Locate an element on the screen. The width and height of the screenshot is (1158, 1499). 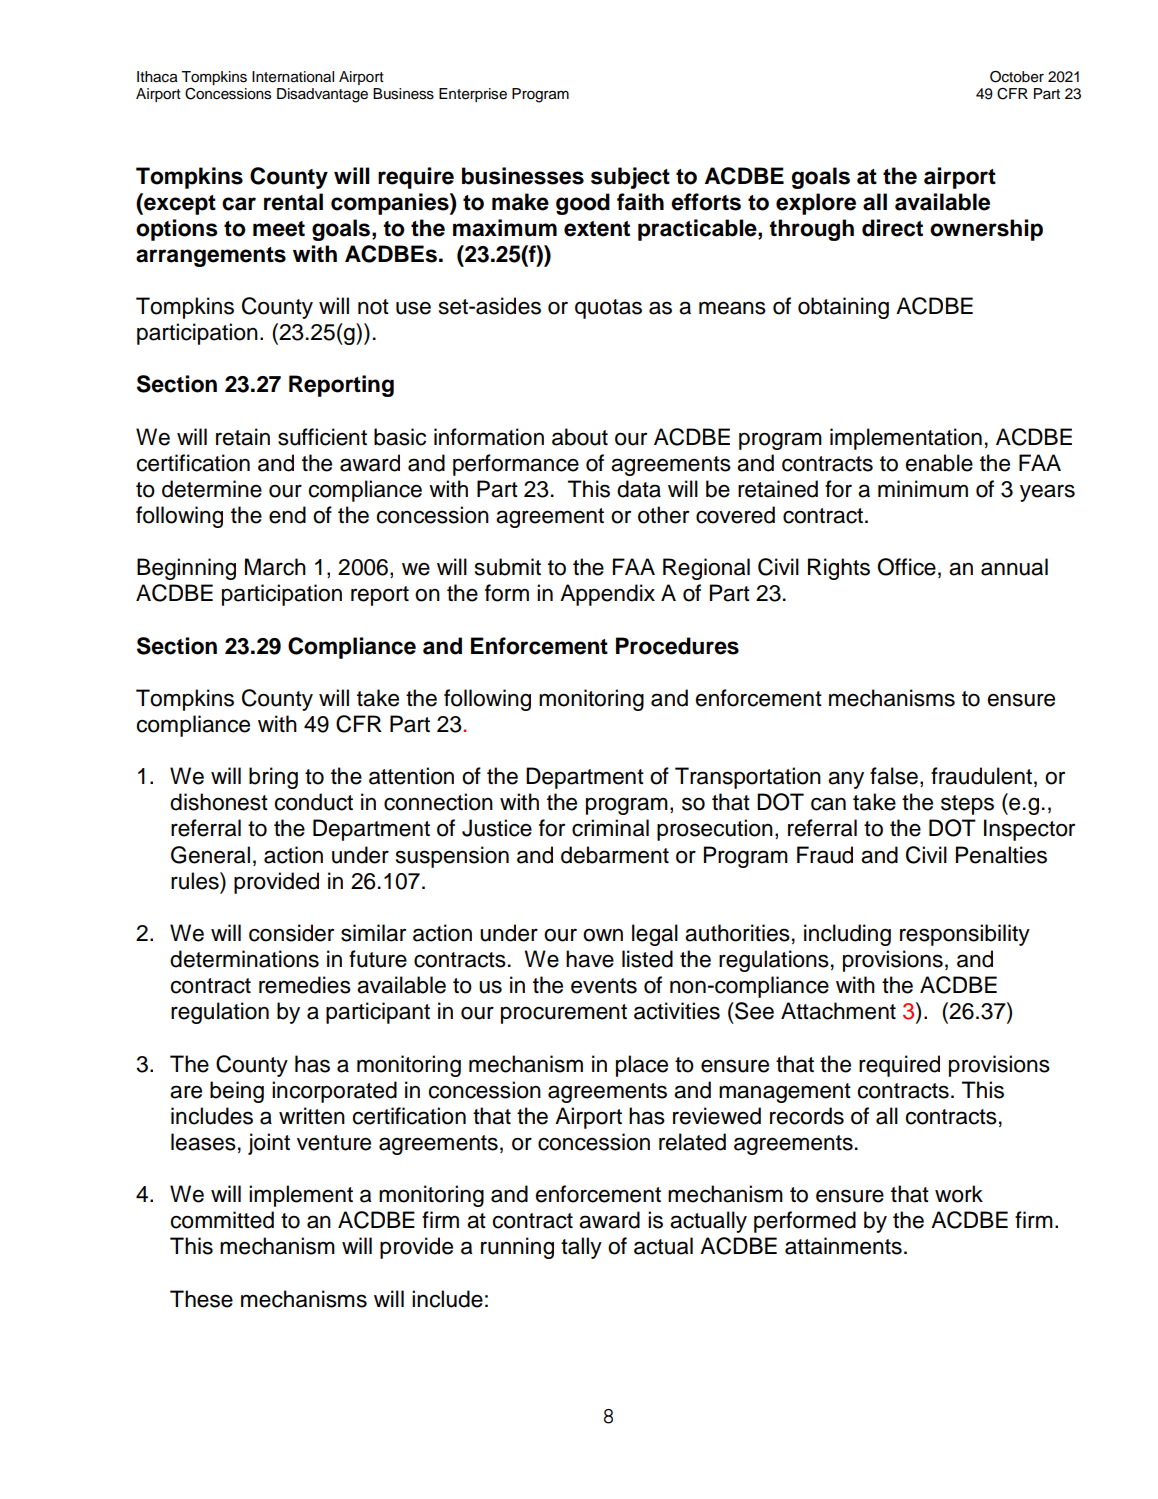
about is located at coordinates (580, 437).
